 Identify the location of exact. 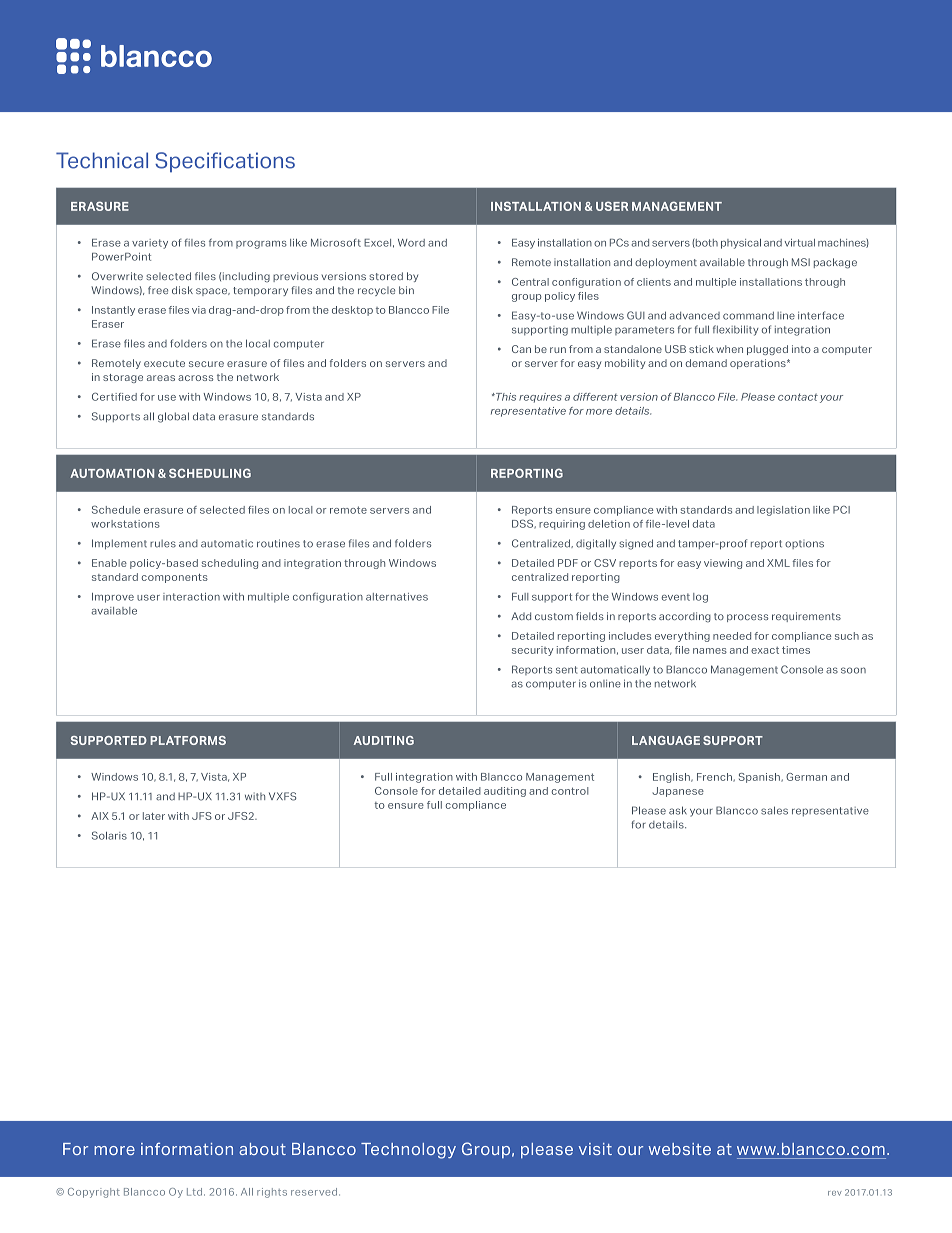
(765, 650).
